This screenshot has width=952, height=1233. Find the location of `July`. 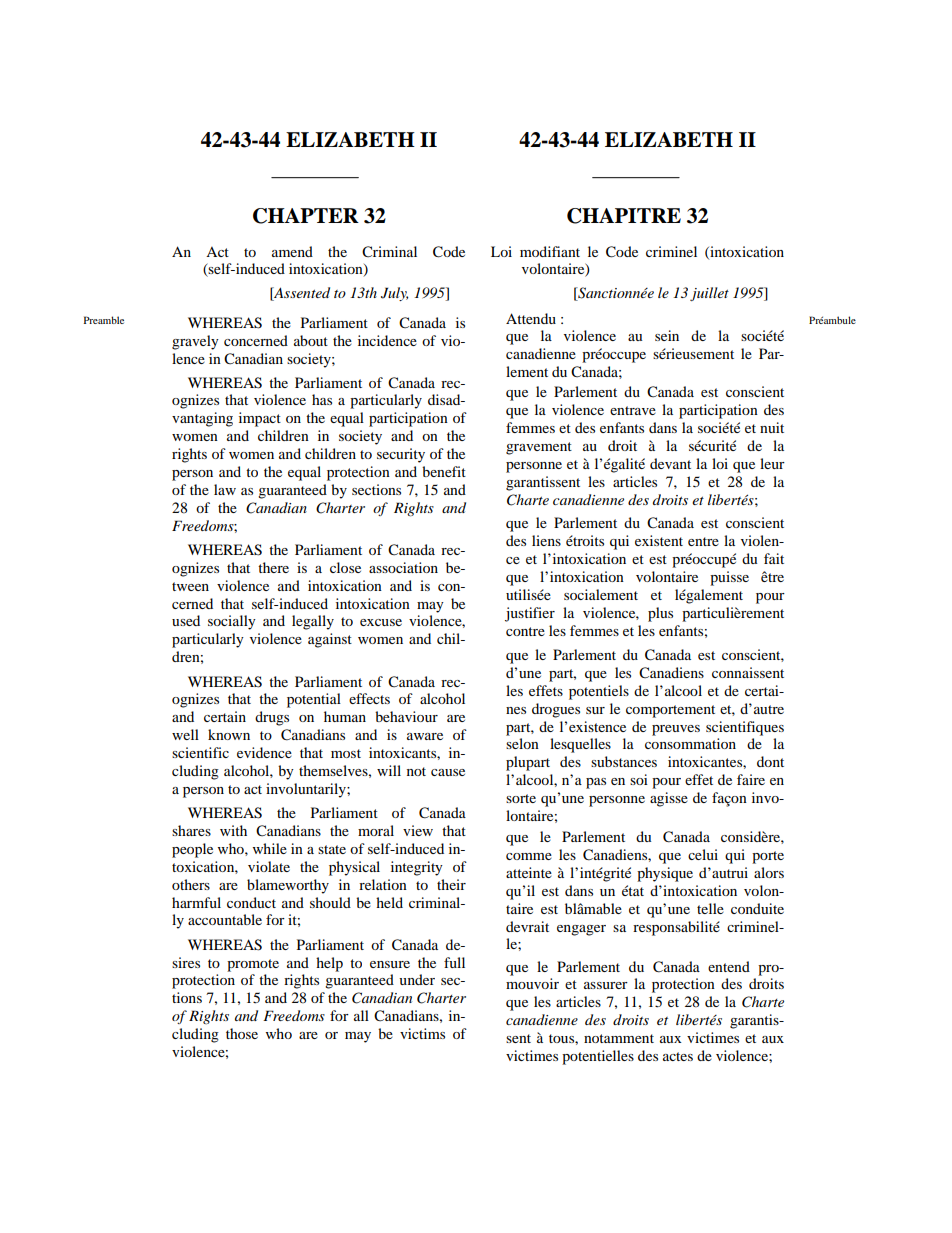

July is located at coordinates (394, 294).
